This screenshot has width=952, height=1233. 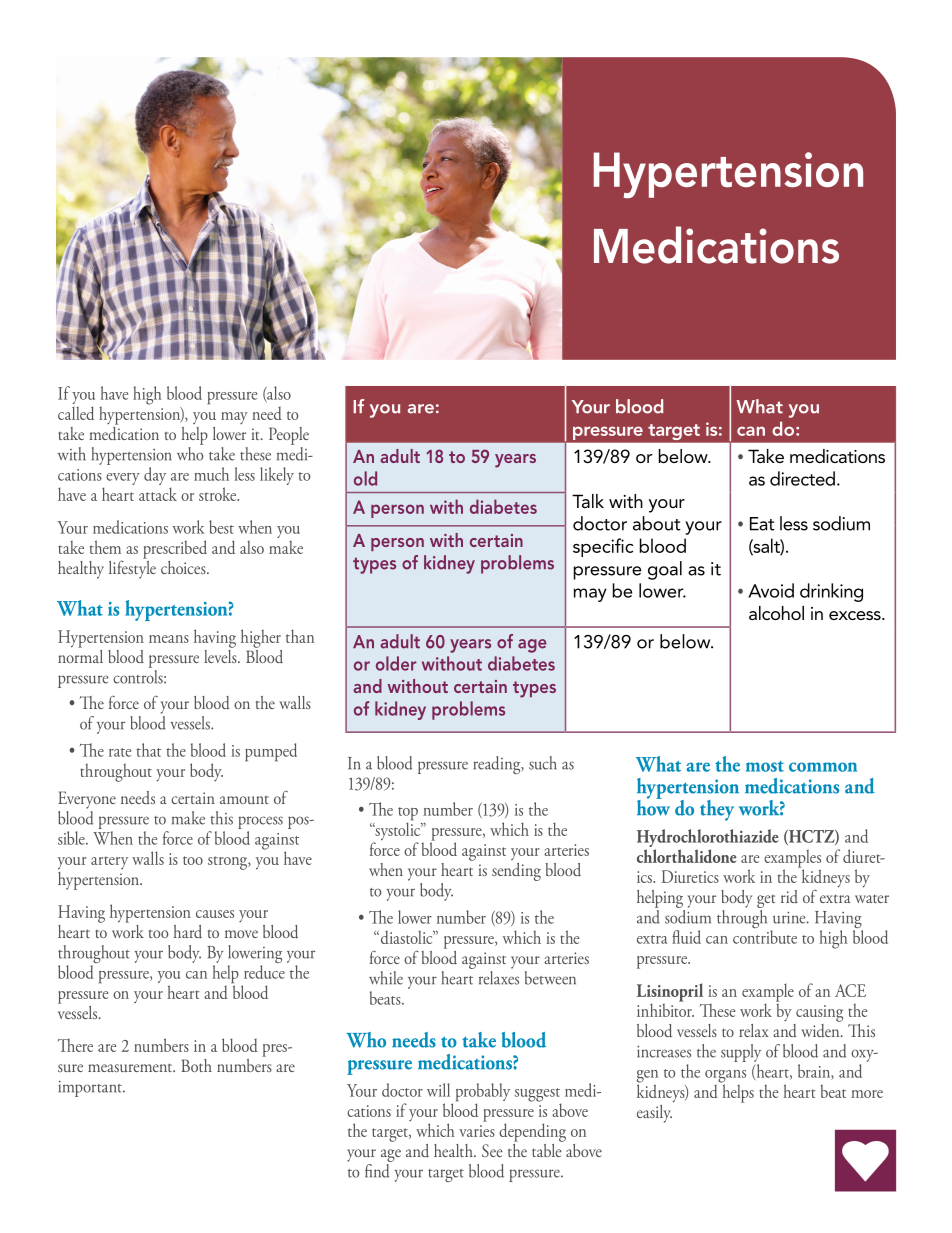 I want to click on day, so click(x=155, y=476).
